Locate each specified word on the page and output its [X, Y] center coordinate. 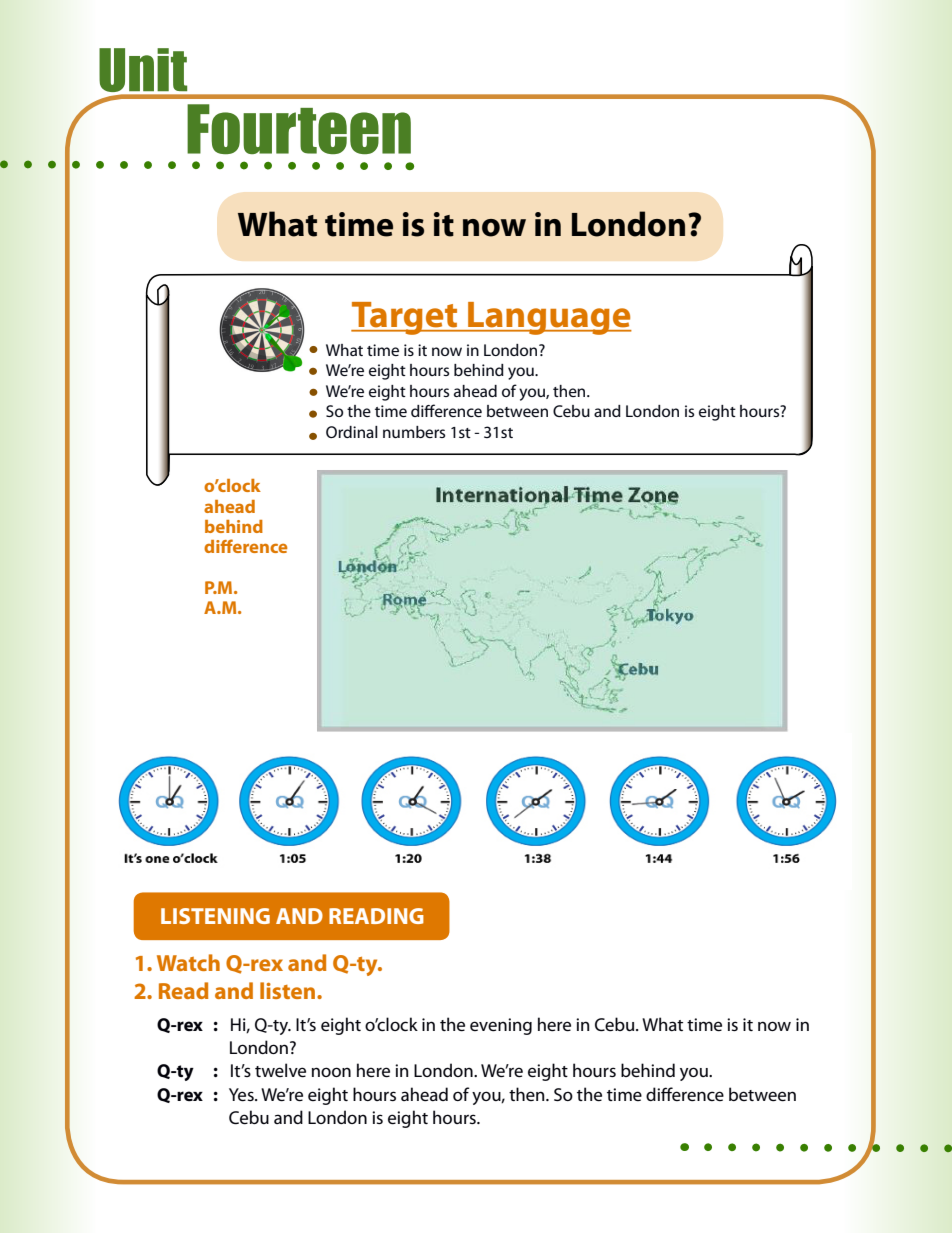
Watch [188, 962]
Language [549, 318]
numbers [414, 432]
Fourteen [299, 129]
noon [331, 1072]
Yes [242, 1094]
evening [501, 1026]
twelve [280, 1070]
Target [405, 318]
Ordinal [352, 432]
